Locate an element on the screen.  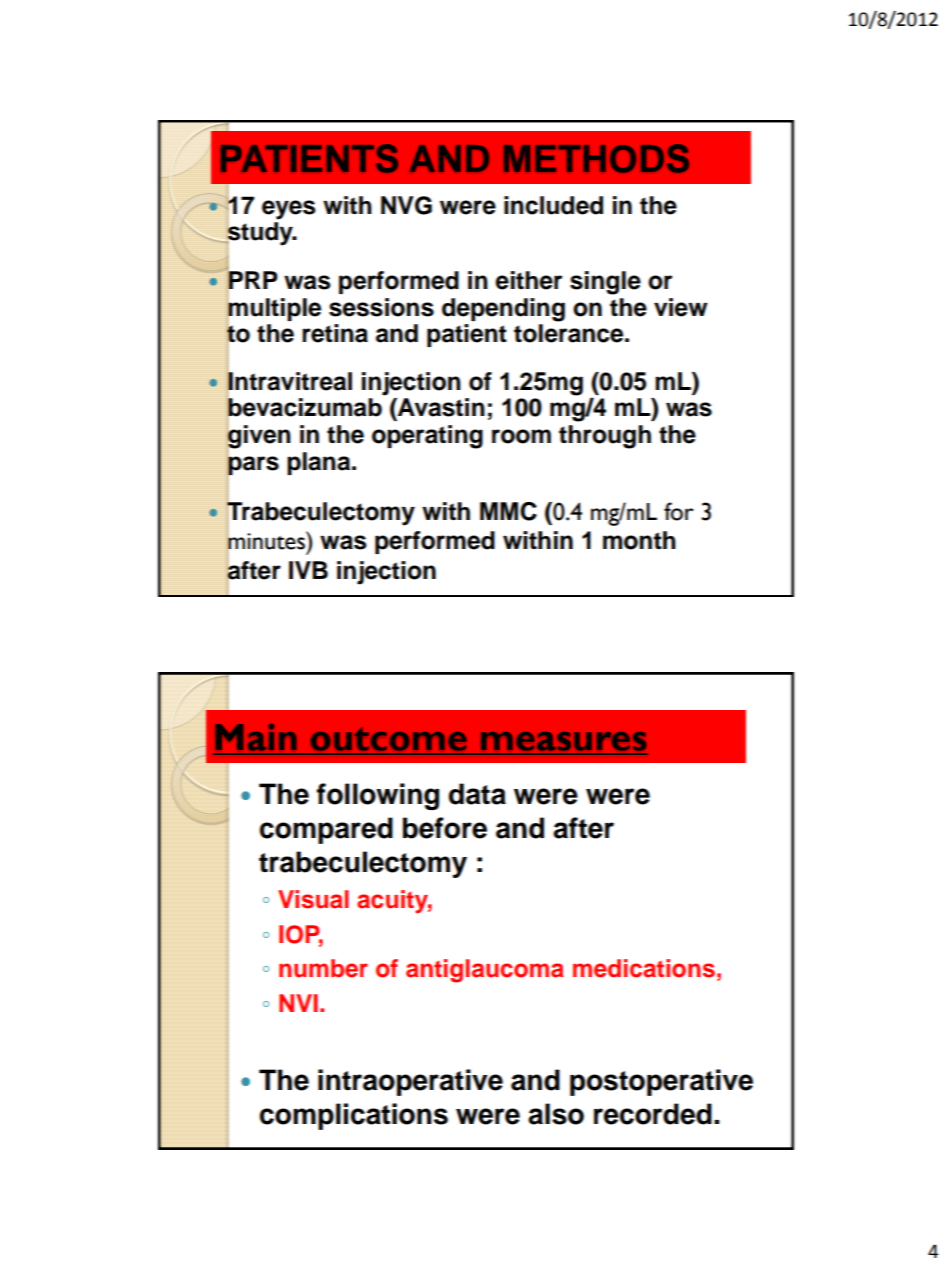
also is located at coordinates (556, 1114).
